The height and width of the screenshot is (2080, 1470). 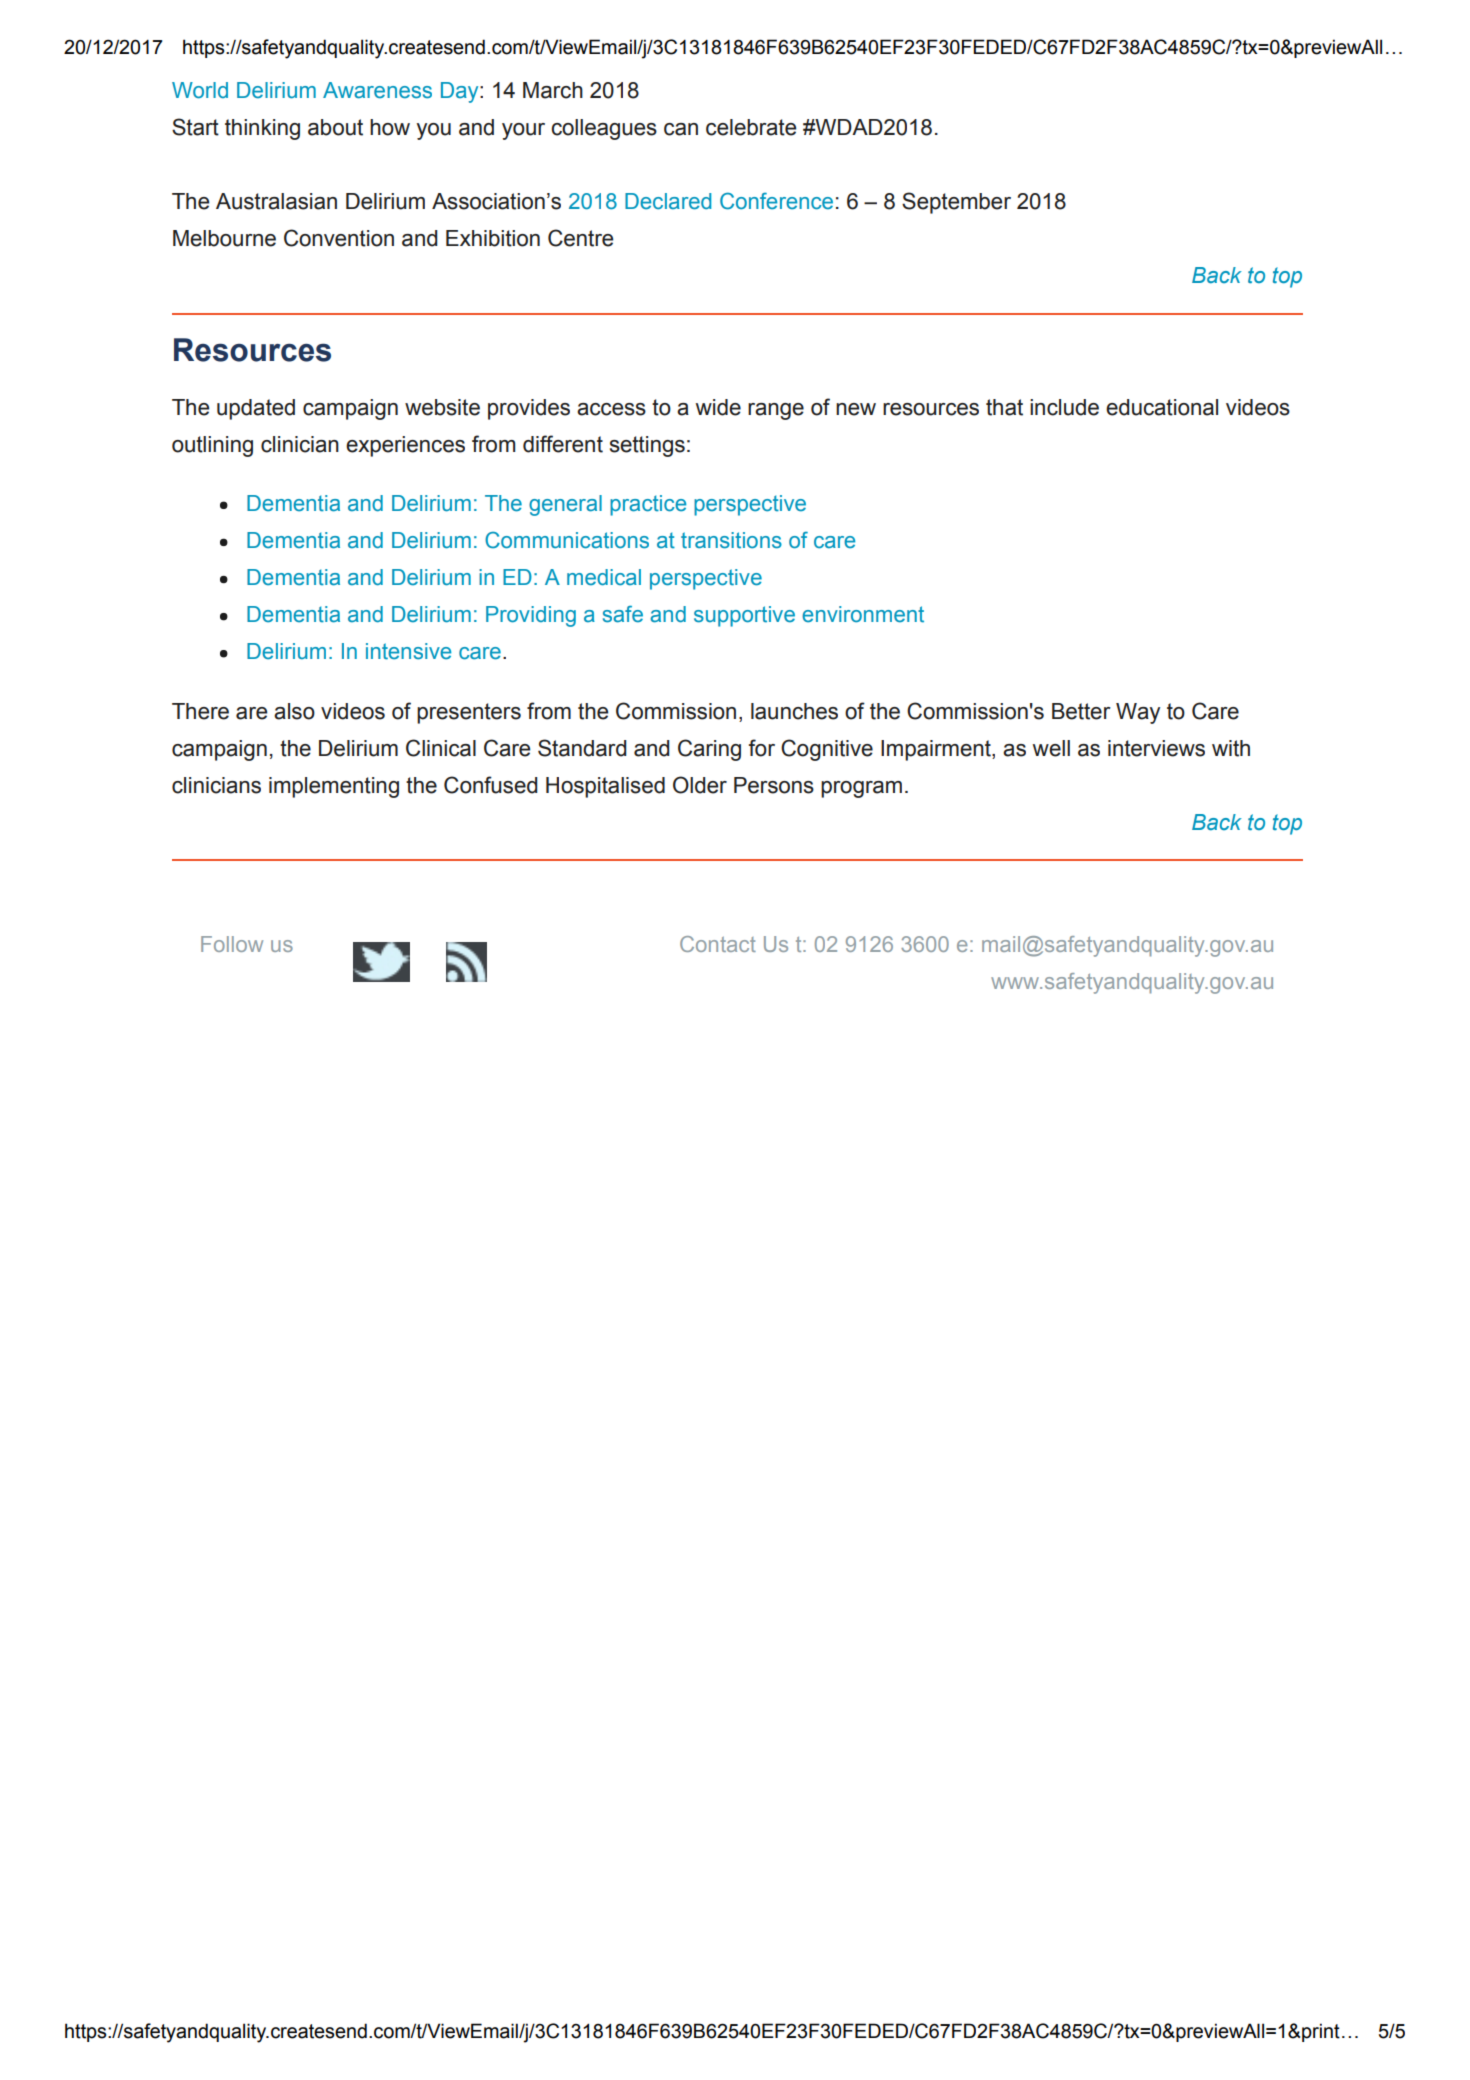 What do you see at coordinates (335, 127) in the screenshot?
I see `about` at bounding box center [335, 127].
